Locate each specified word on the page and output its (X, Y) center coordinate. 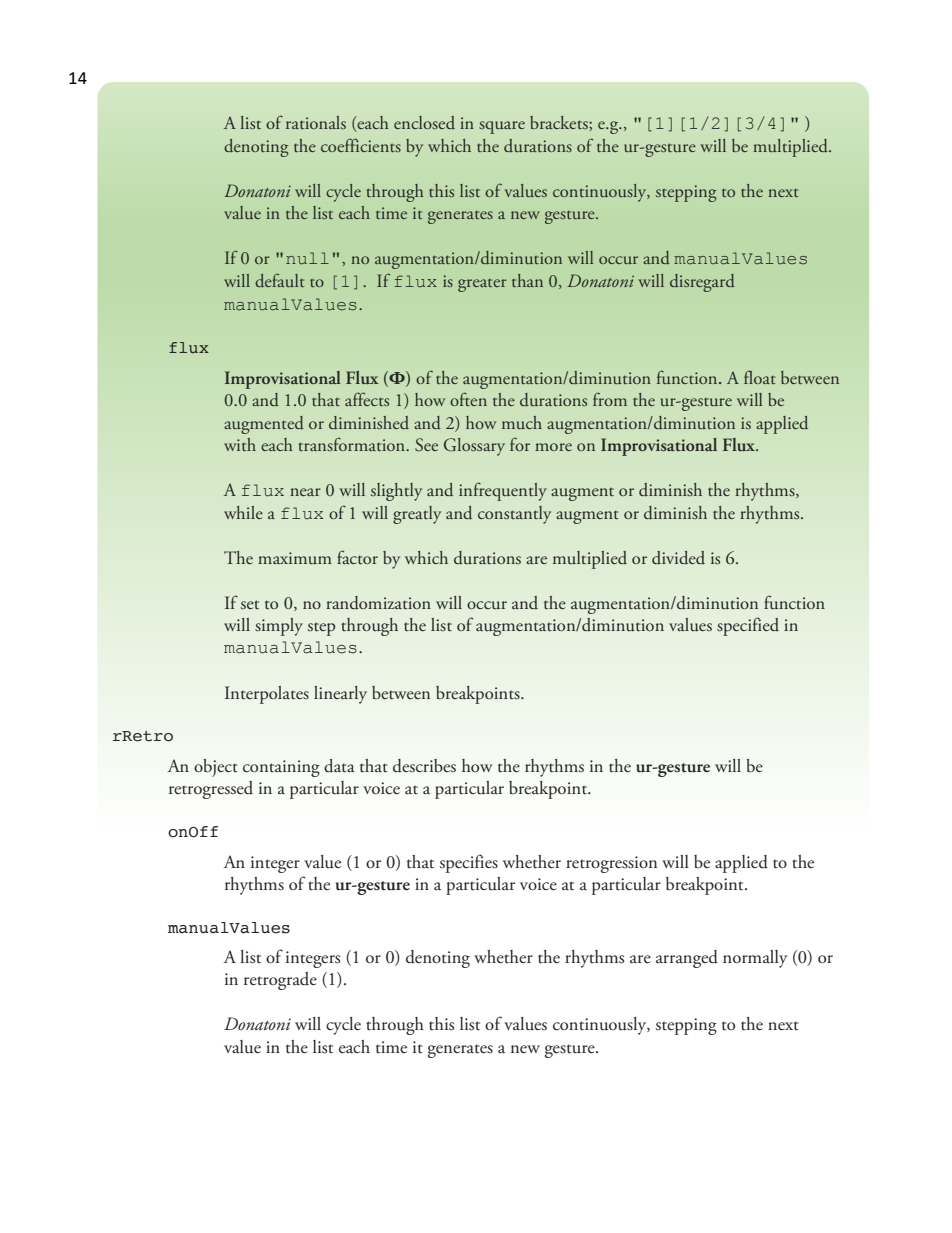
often (468, 399)
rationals (316, 122)
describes (424, 766)
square (502, 127)
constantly (514, 515)
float (760, 377)
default (279, 280)
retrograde (280, 981)
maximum (295, 558)
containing (281, 768)
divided (678, 558)
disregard (702, 283)
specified (748, 626)
